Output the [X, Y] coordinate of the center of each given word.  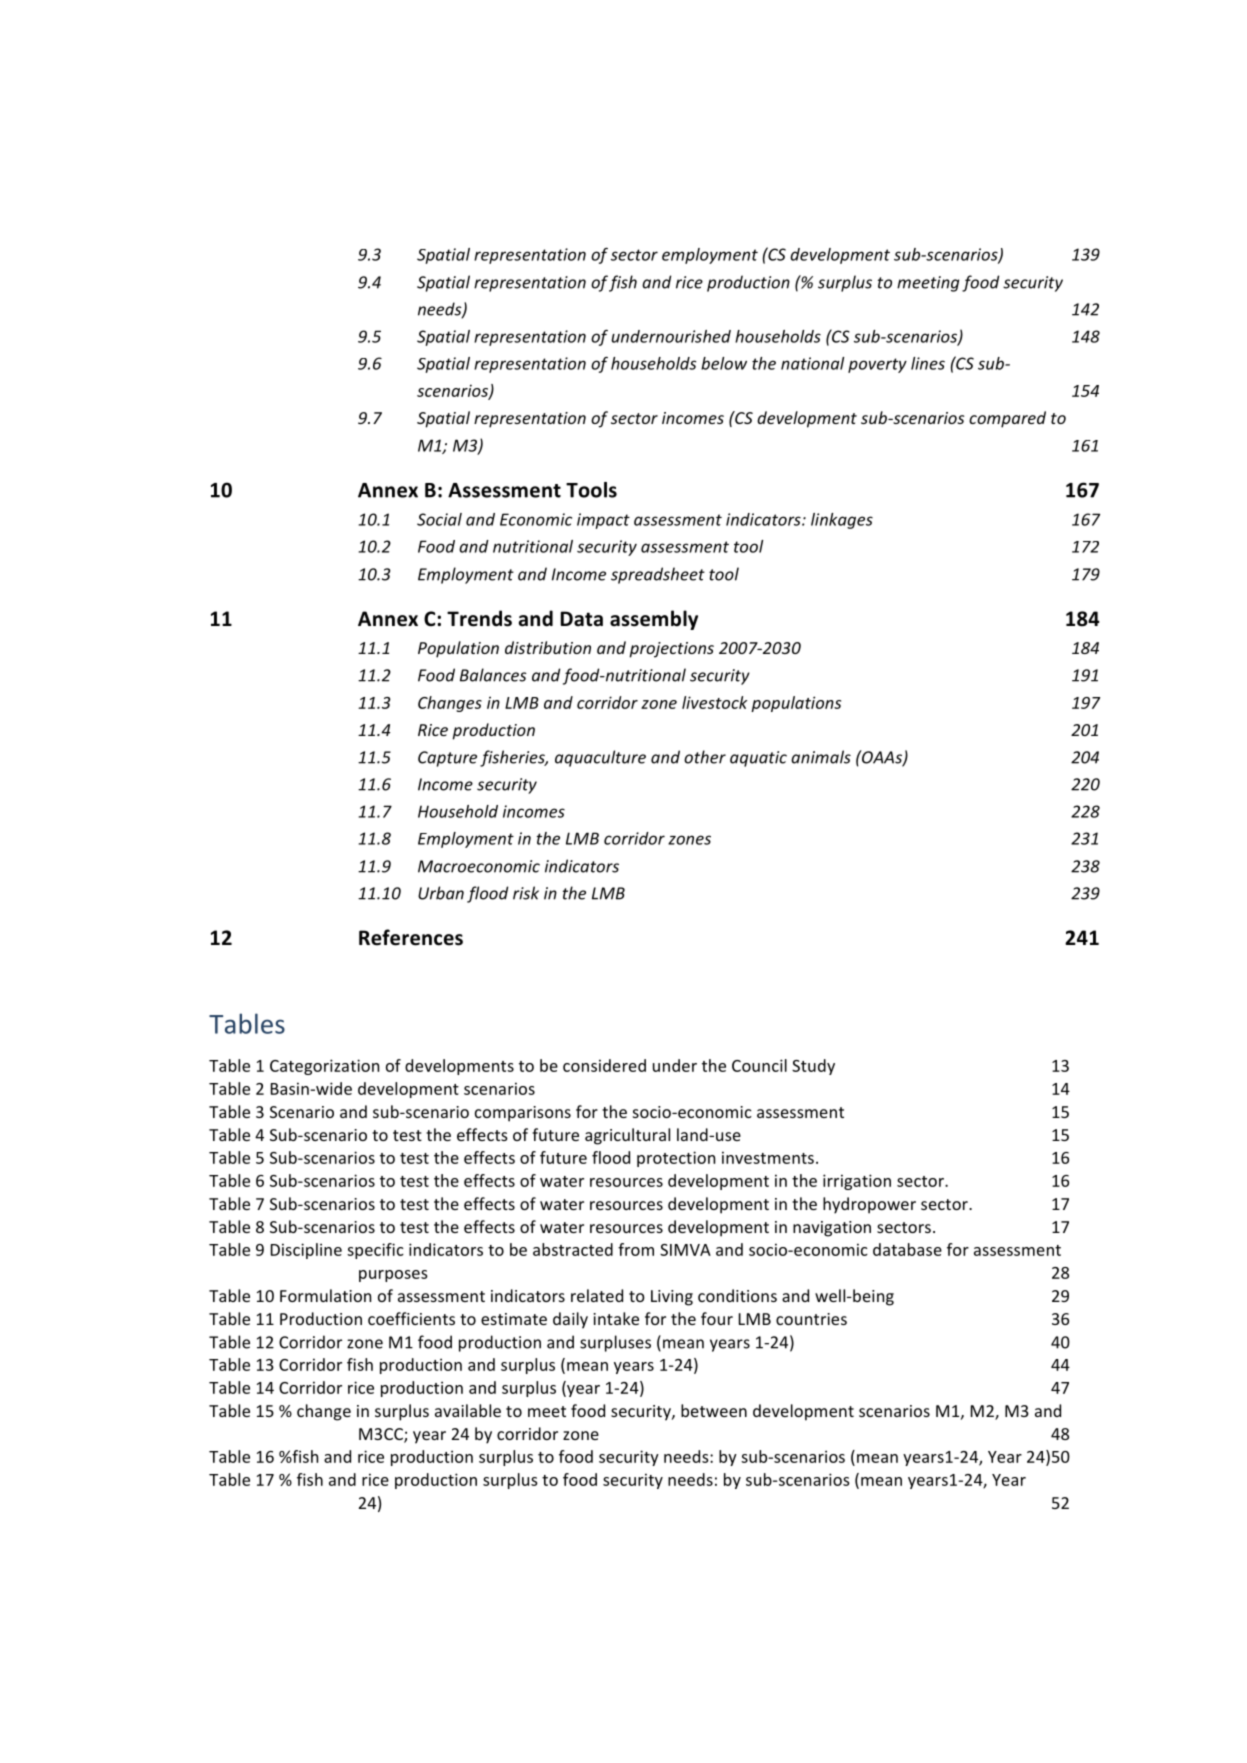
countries [811, 1319]
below [724, 363]
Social [439, 519]
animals [821, 757]
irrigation [857, 1182]
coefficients [411, 1318]
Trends [479, 618]
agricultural [627, 1136]
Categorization [324, 1067]
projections [671, 650]
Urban [441, 893]
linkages [842, 521]
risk [526, 893]
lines [928, 363]
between [714, 1410]
